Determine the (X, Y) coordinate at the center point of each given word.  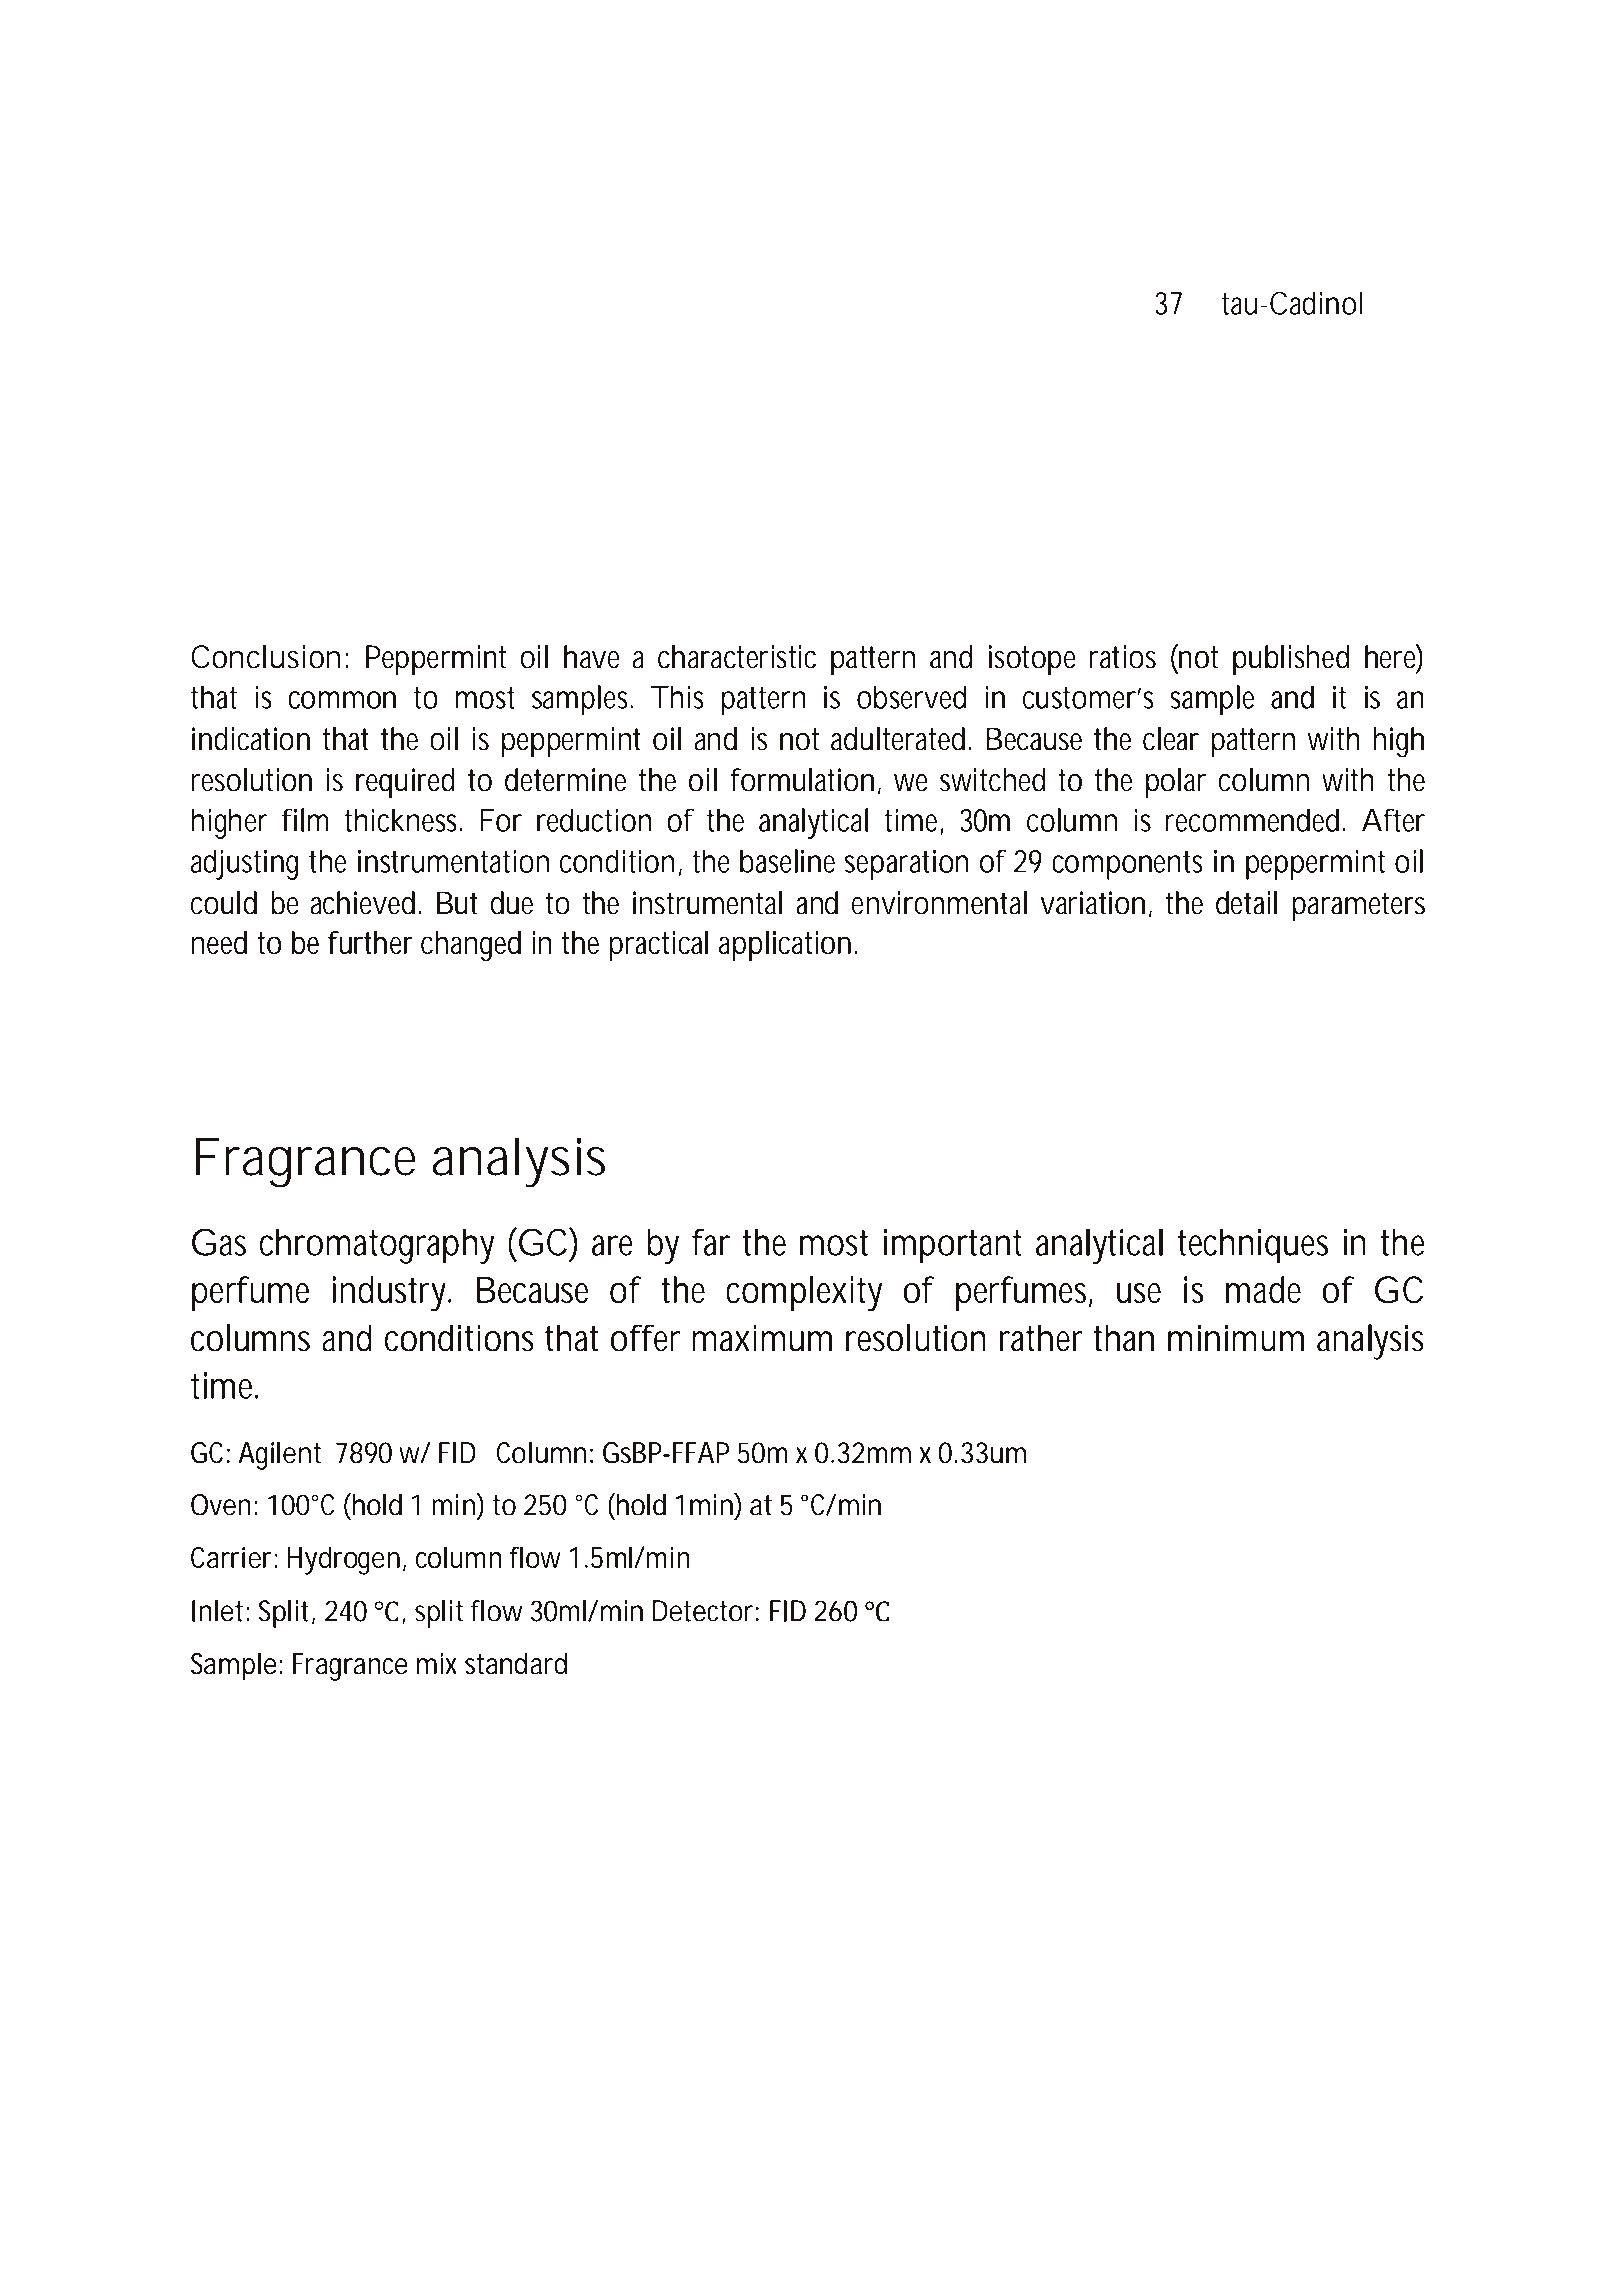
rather (1041, 1338)
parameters (1358, 906)
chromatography (377, 1246)
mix (437, 1663)
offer (646, 1338)
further (370, 942)
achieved (362, 903)
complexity (804, 1294)
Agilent (279, 1456)
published (1291, 660)
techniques (1253, 1246)
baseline (787, 861)
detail (1246, 903)
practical (658, 946)
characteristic (737, 657)
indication (251, 739)
